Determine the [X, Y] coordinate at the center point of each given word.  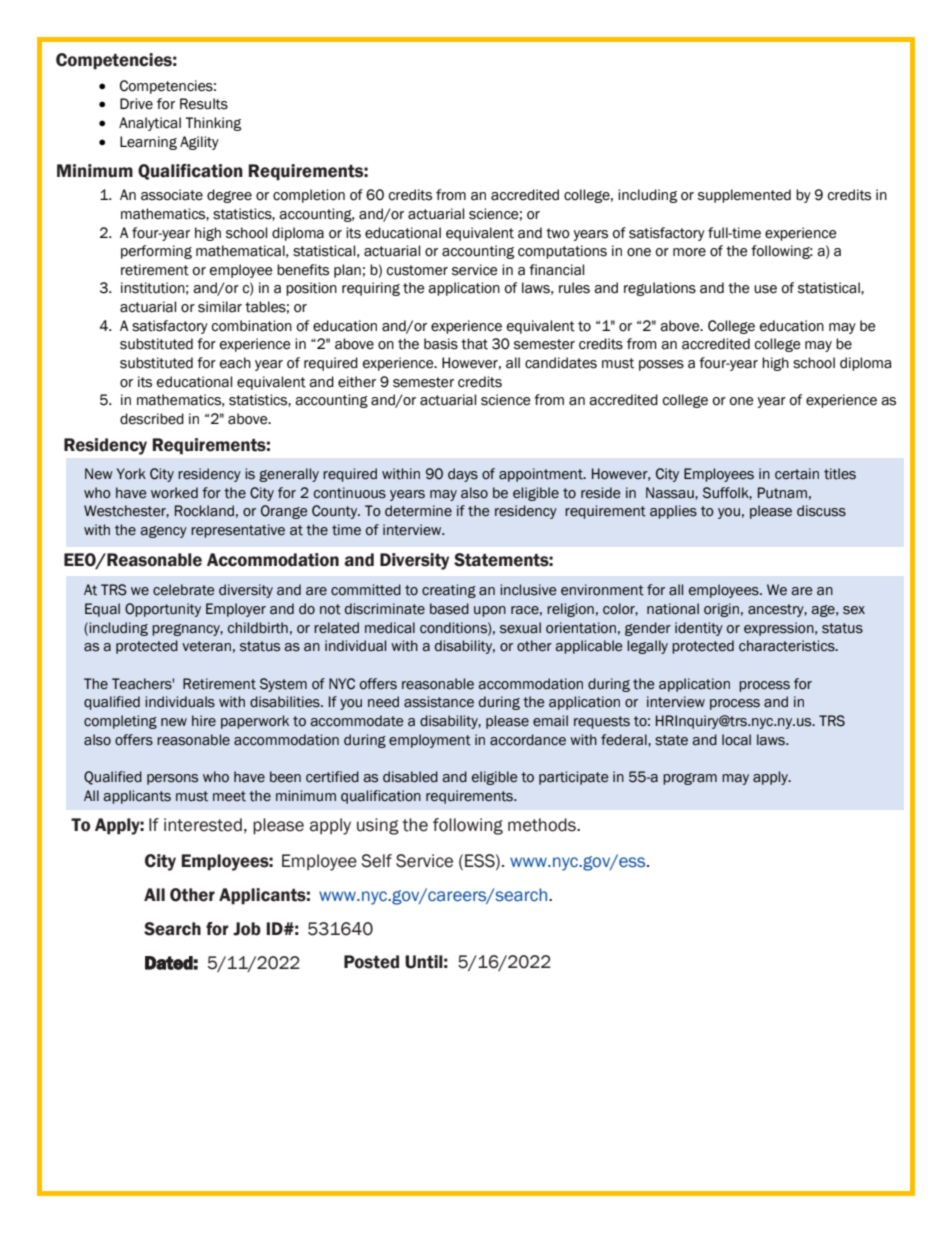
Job [247, 929]
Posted [371, 962]
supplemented [744, 196]
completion [309, 196]
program [690, 779]
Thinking [213, 124]
